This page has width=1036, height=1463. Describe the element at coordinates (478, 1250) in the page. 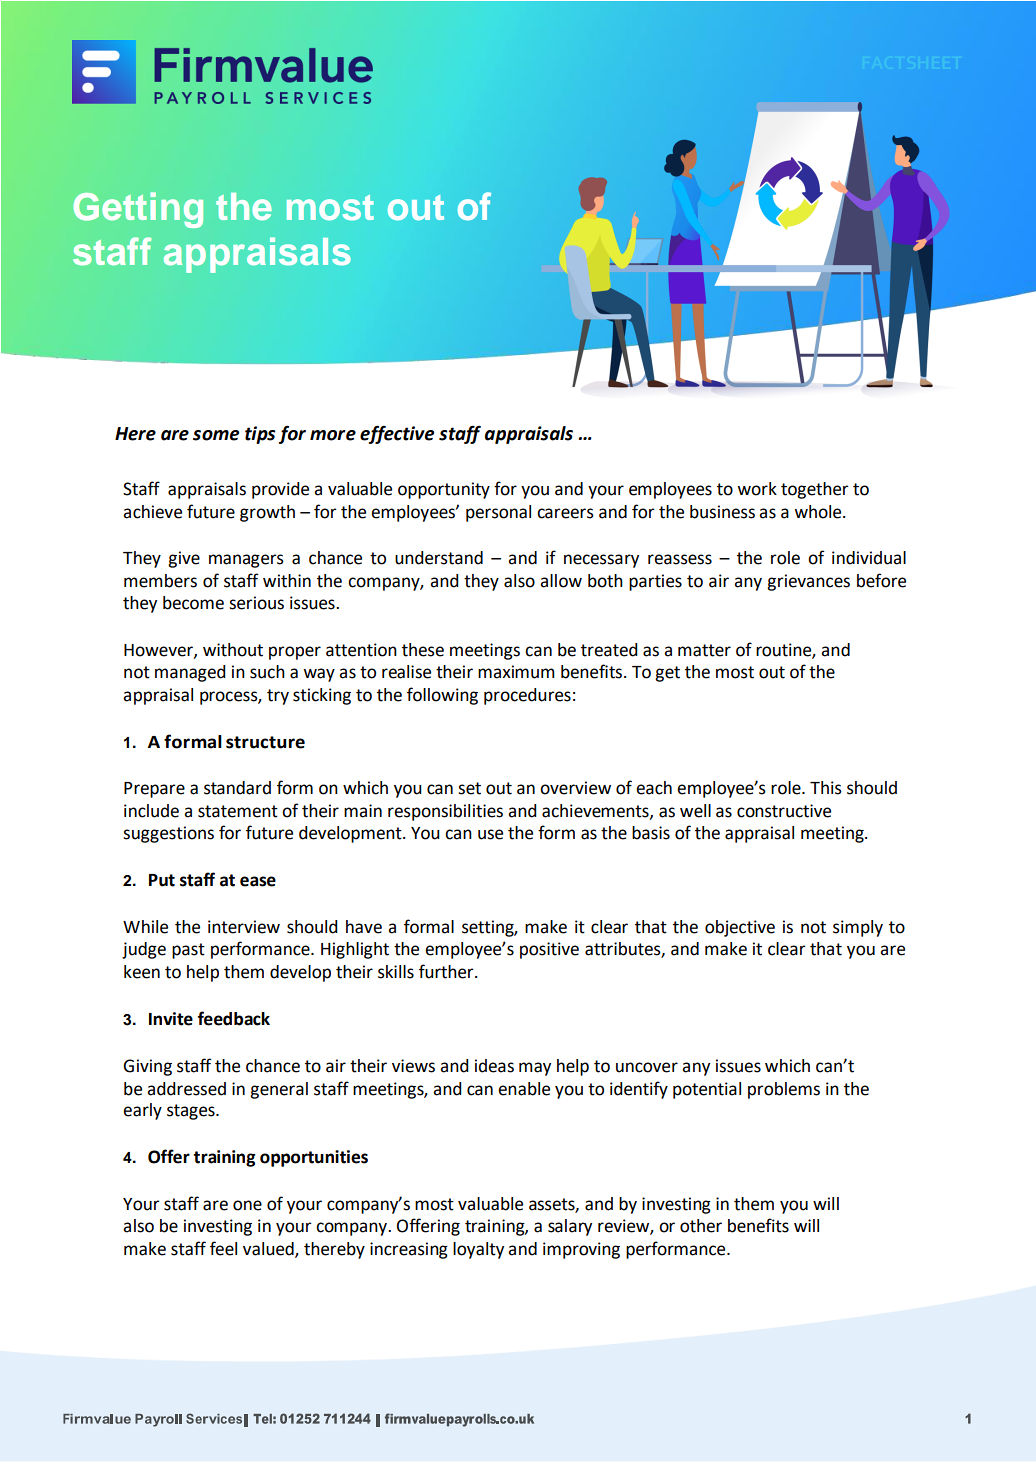

I see `loyalty` at that location.
